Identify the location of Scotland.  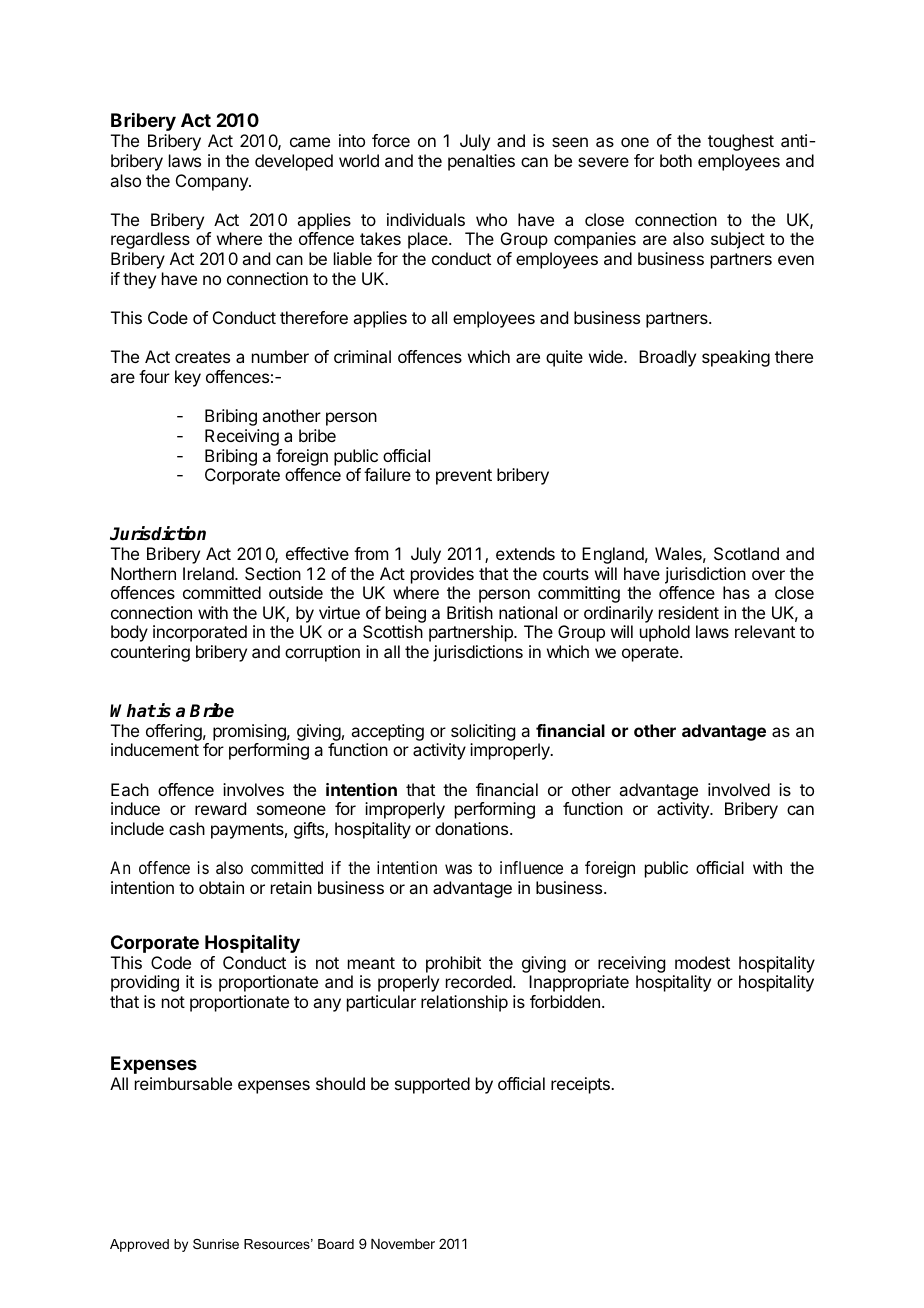
(746, 553).
